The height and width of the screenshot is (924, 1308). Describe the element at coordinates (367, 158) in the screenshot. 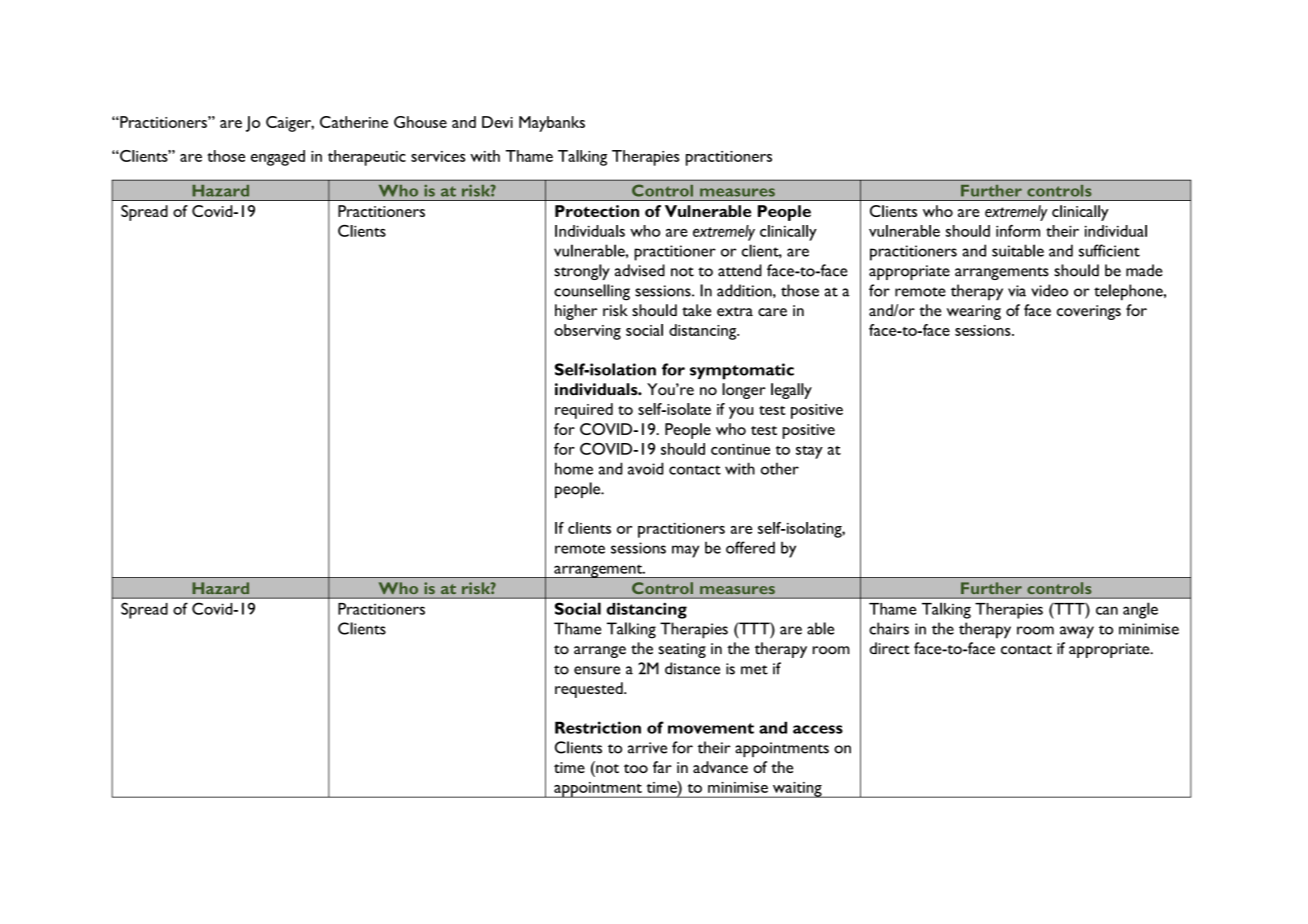

I see `therapeutic` at that location.
